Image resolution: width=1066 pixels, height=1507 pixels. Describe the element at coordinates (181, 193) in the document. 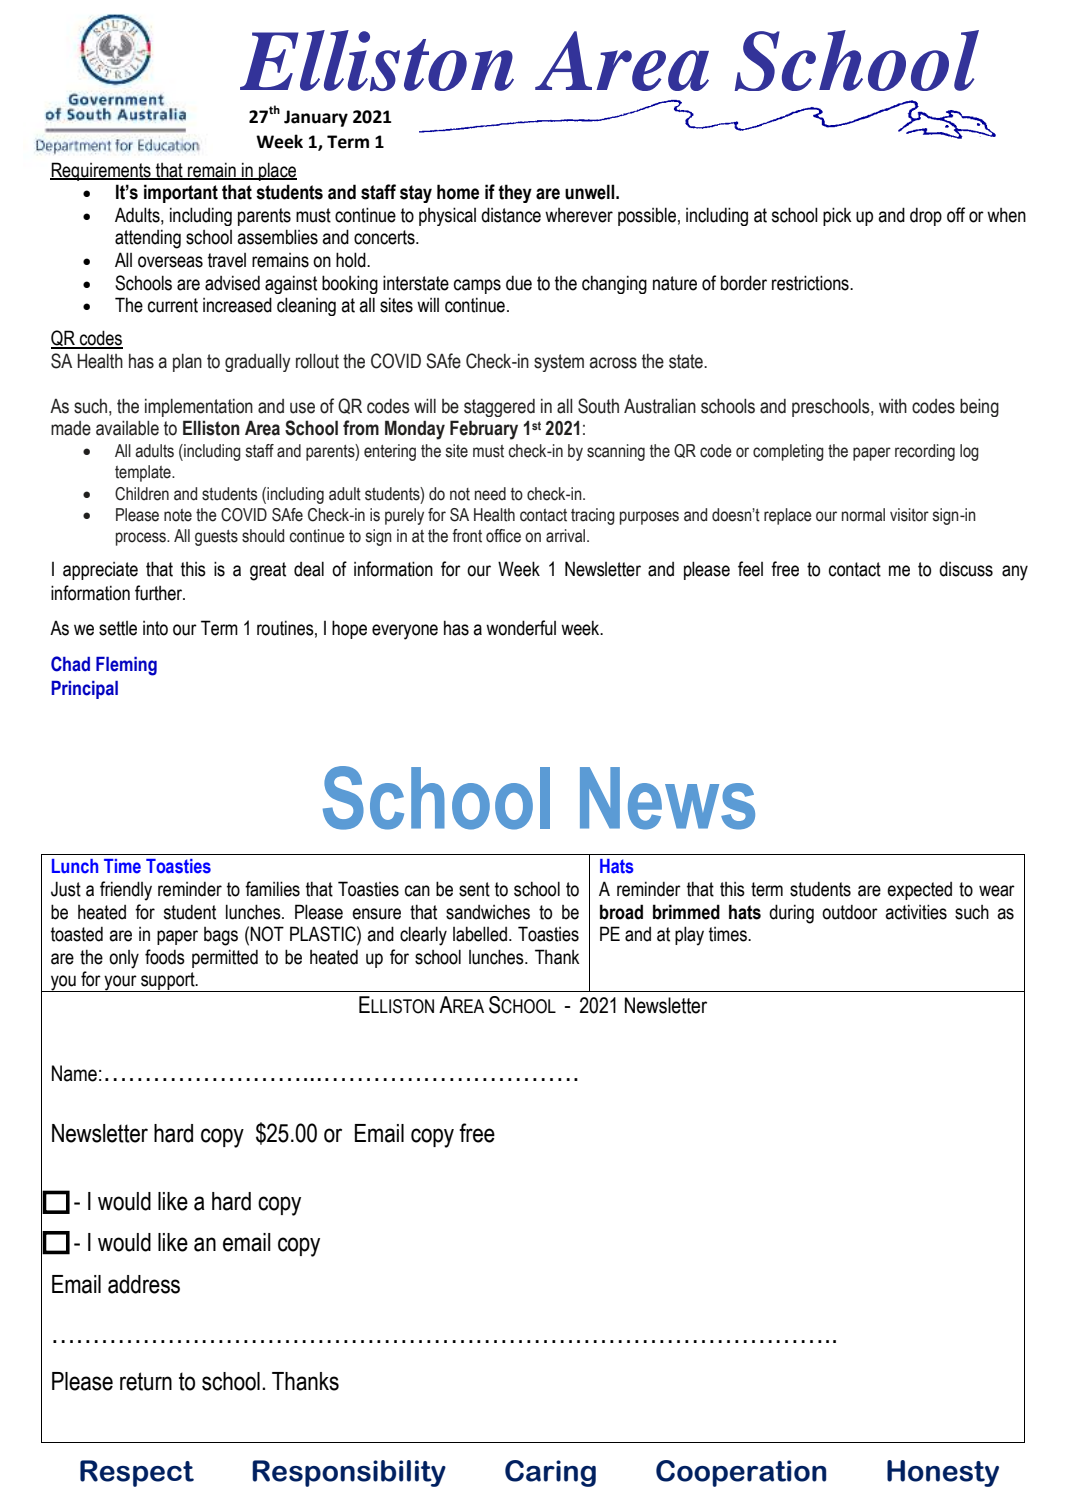

I see `important` at that location.
